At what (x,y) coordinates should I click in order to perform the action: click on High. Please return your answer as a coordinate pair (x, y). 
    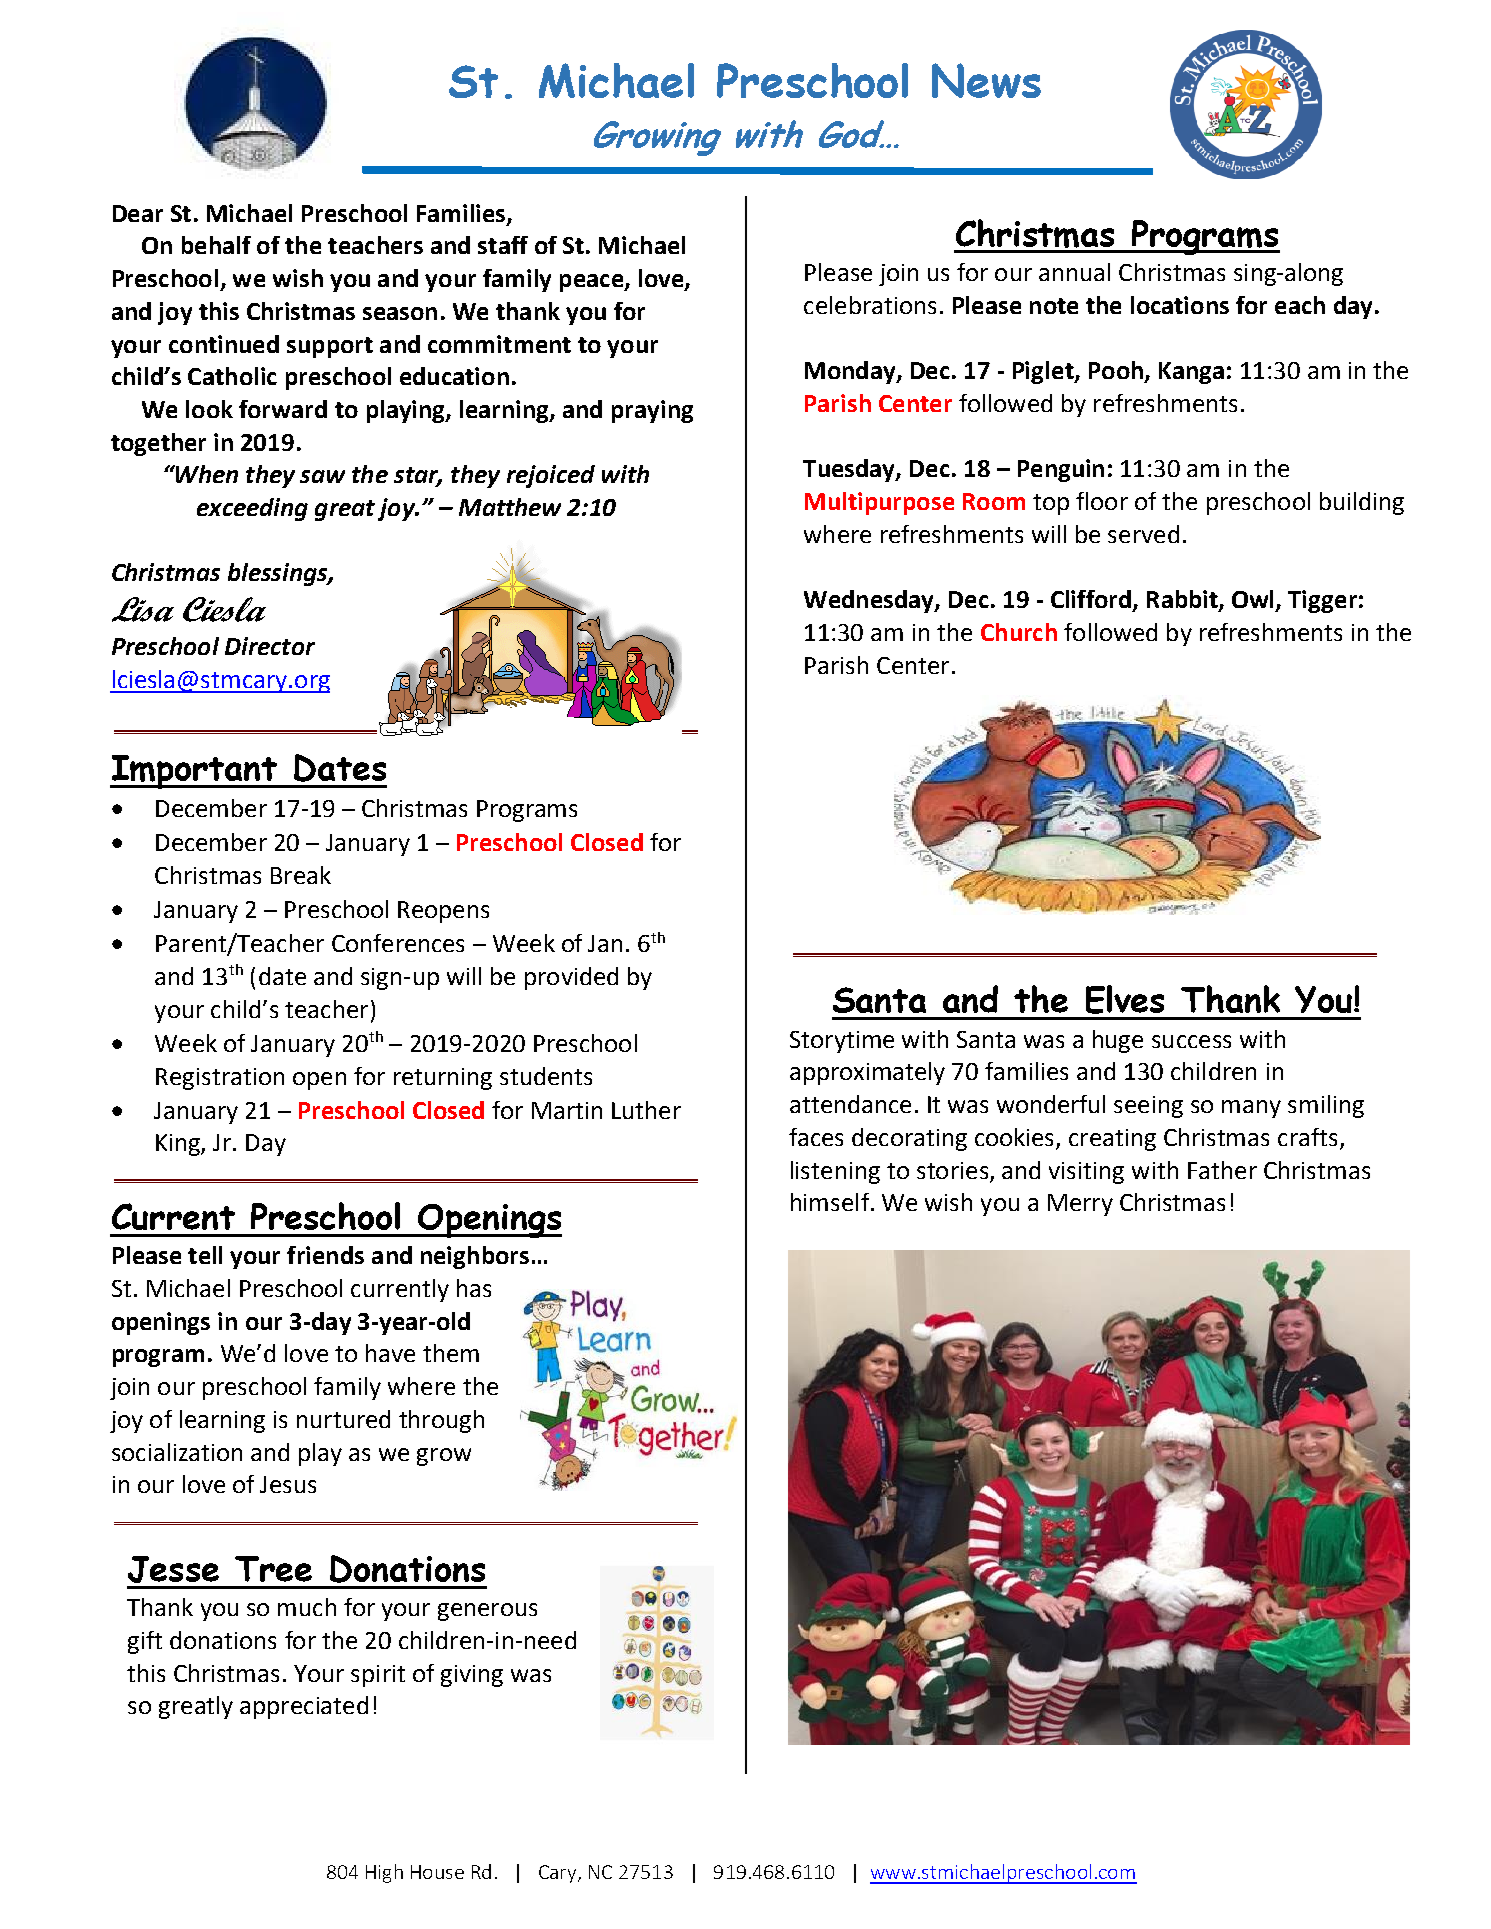
    Looking at the image, I should click on (384, 1873).
